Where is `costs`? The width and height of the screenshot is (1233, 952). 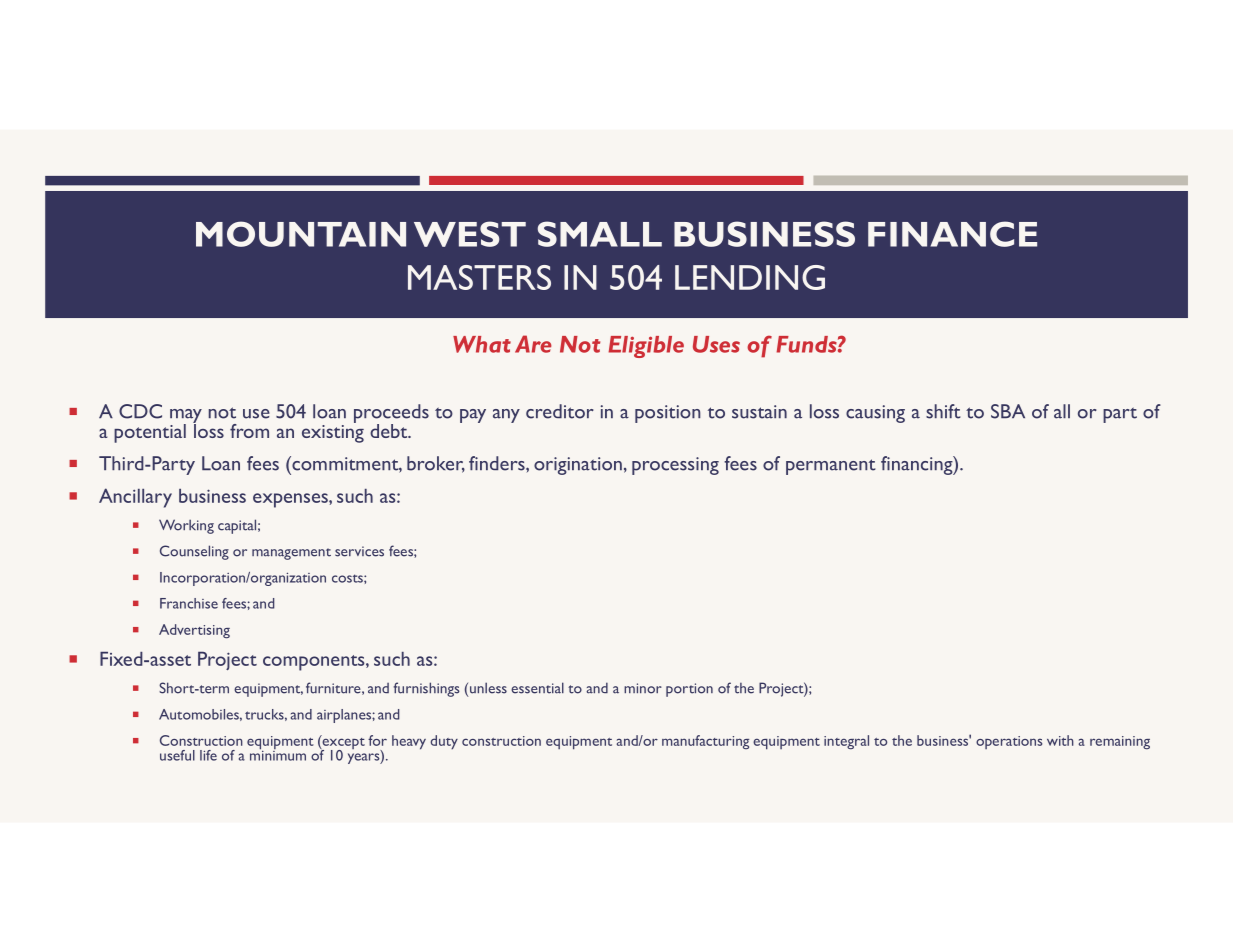 costs is located at coordinates (348, 578).
